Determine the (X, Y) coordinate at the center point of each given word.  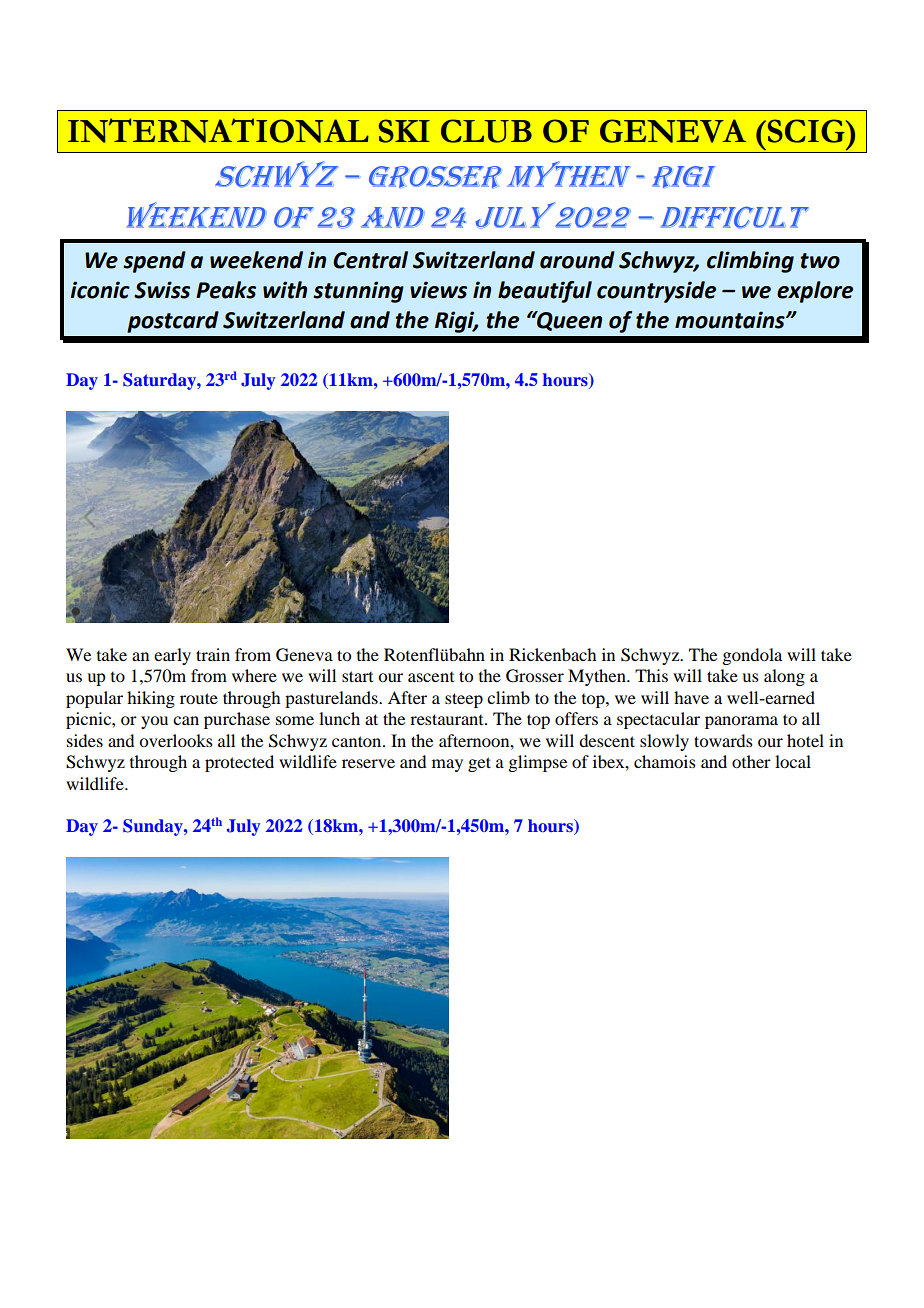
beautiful (545, 292)
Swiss (162, 290)
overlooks (176, 740)
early (172, 656)
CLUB (486, 131)
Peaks (226, 290)
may (447, 765)
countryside (656, 292)
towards (723, 740)
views (438, 290)
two (820, 261)
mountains (731, 320)
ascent (431, 677)
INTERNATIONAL (218, 130)
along (784, 677)
